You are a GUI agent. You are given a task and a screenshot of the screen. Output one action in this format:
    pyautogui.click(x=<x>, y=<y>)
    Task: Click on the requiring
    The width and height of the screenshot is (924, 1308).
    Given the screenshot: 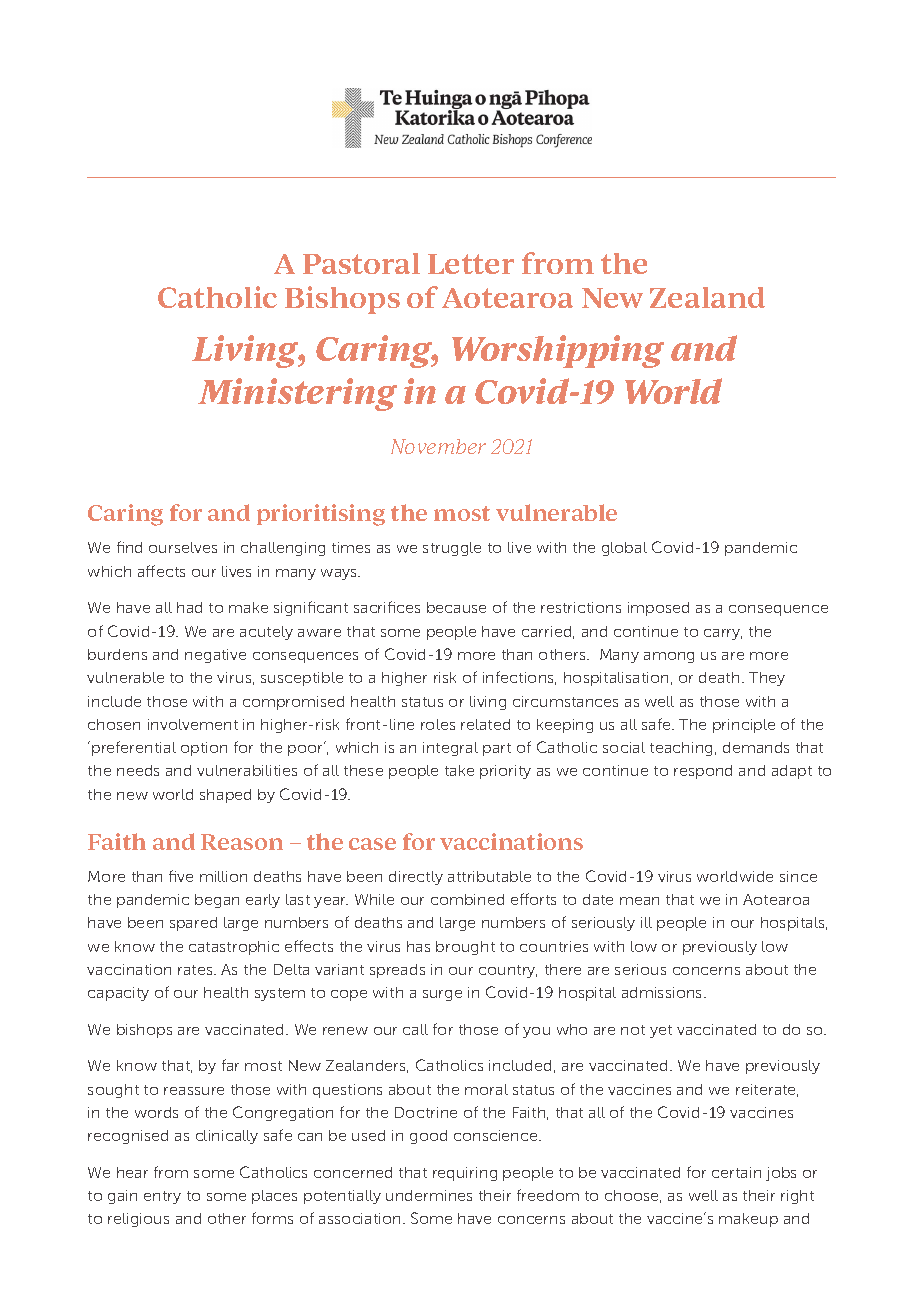 What is the action you would take?
    pyautogui.click(x=465, y=1174)
